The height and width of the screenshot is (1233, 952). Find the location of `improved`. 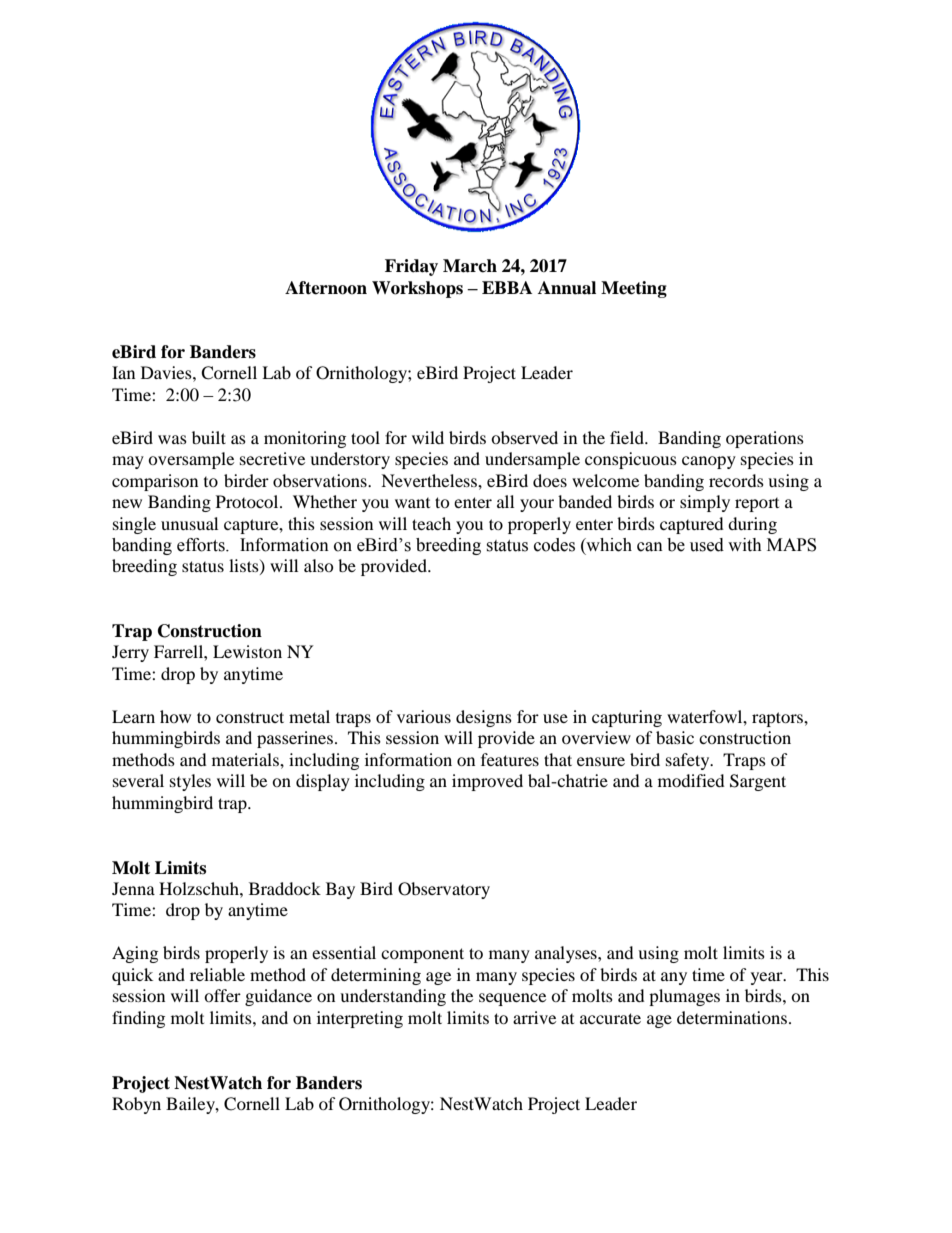

improved is located at coordinates (487, 782).
